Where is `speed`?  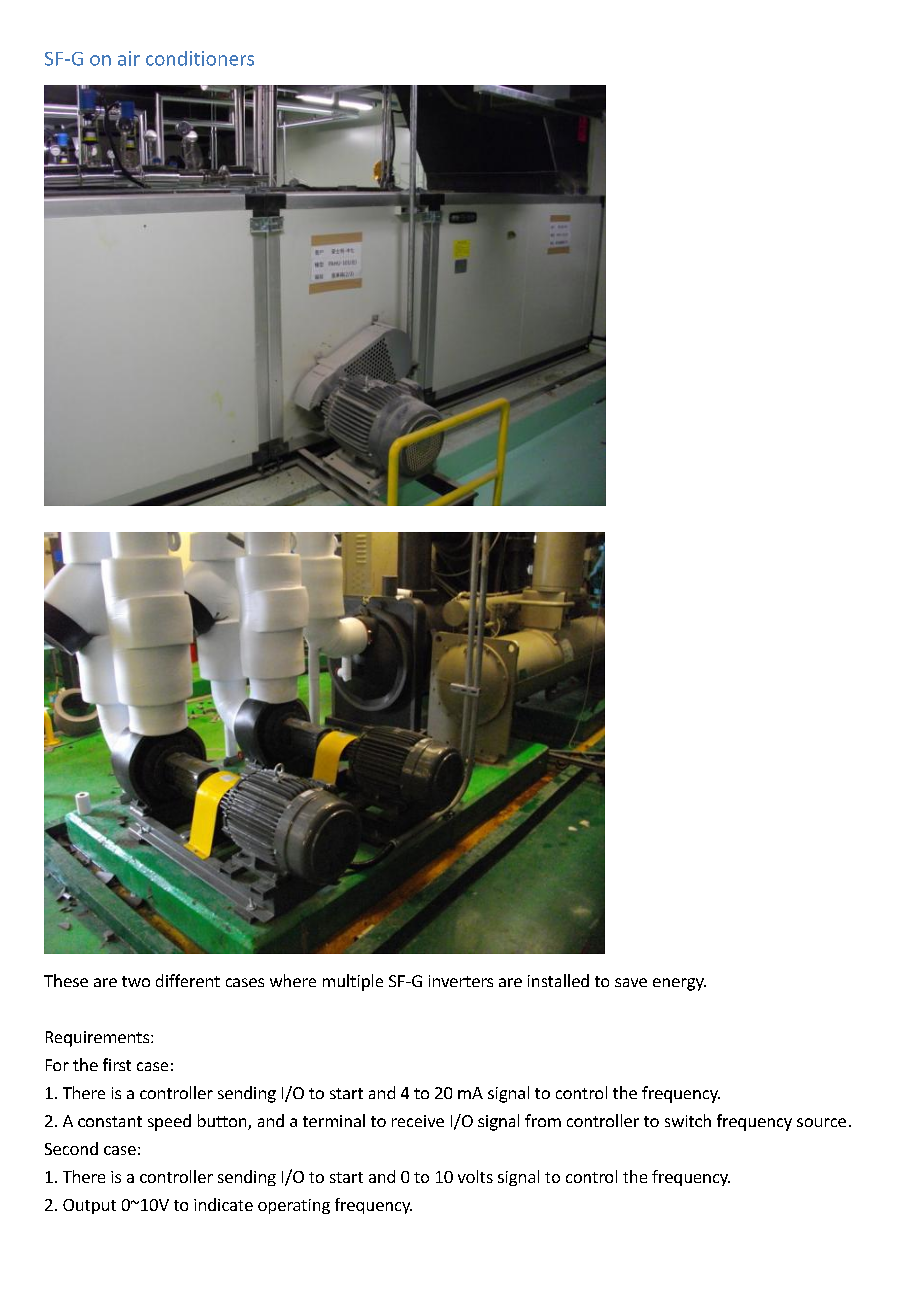 speed is located at coordinates (169, 1122).
